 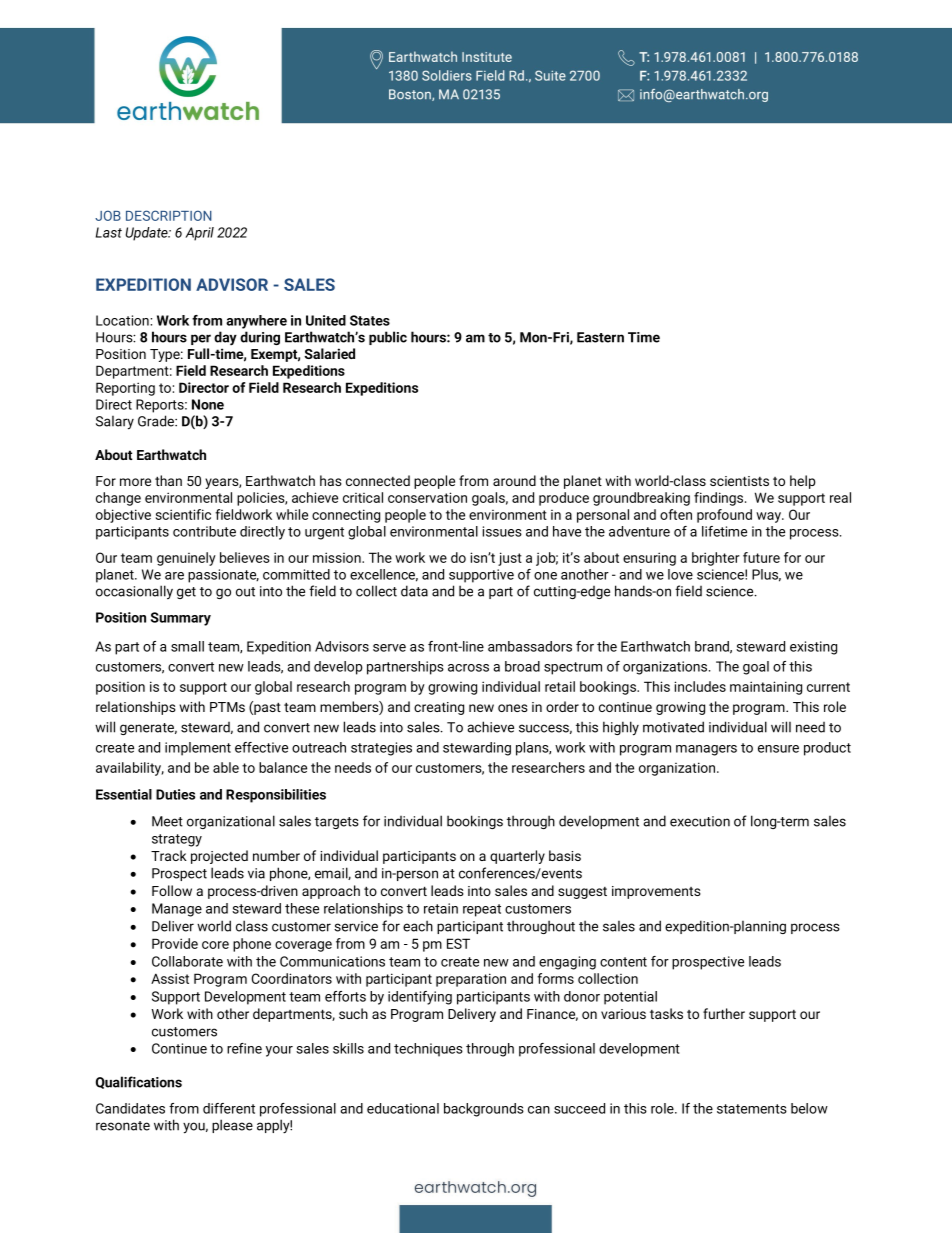 I want to click on than, so click(x=168, y=480).
